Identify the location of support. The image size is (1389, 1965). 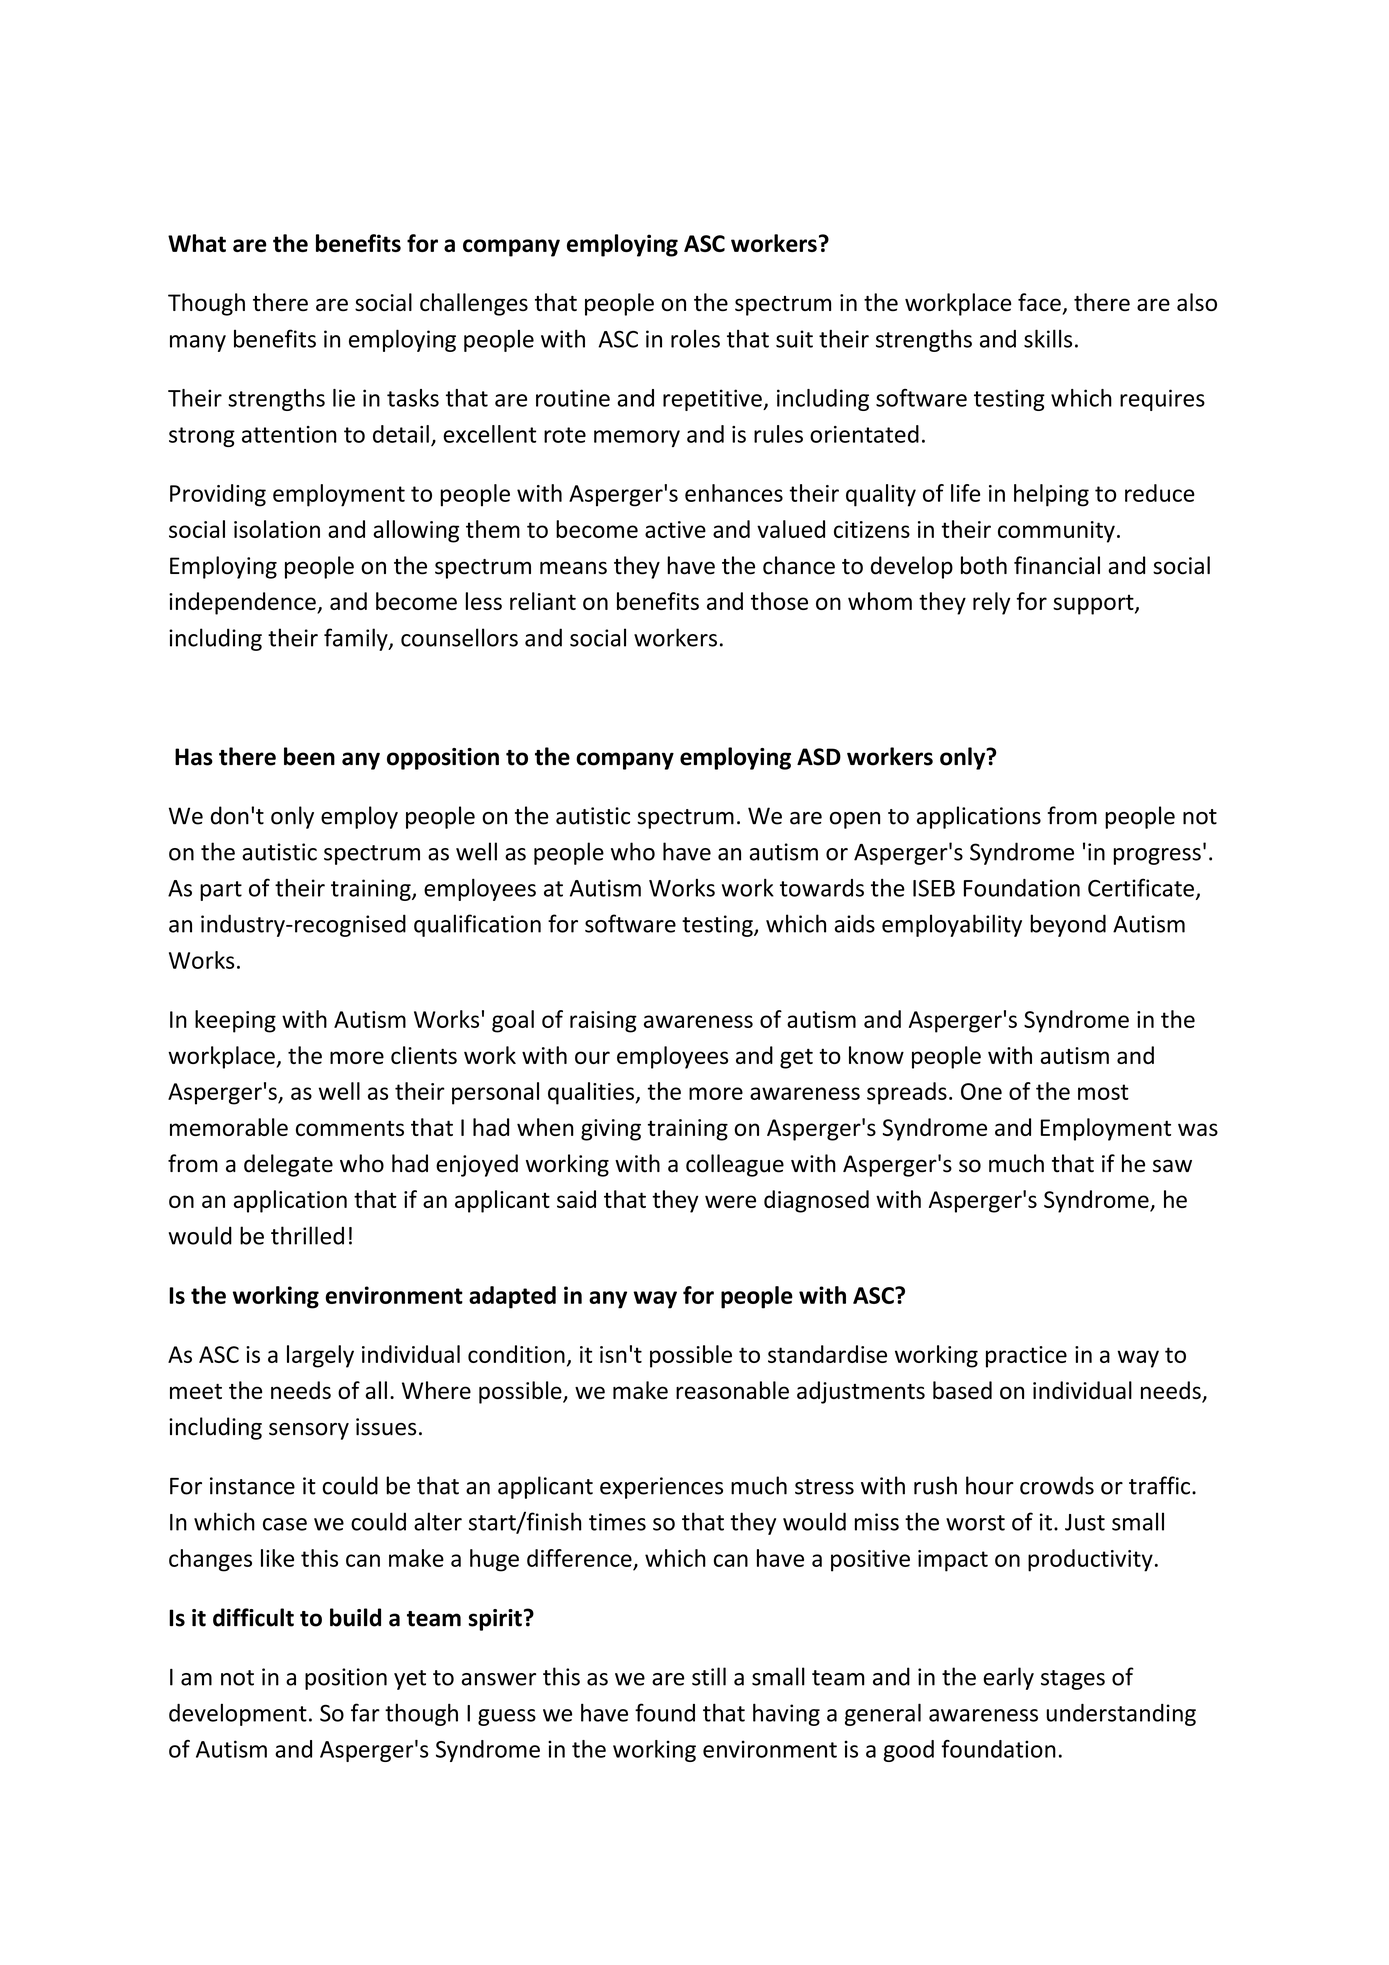
(1094, 604).
